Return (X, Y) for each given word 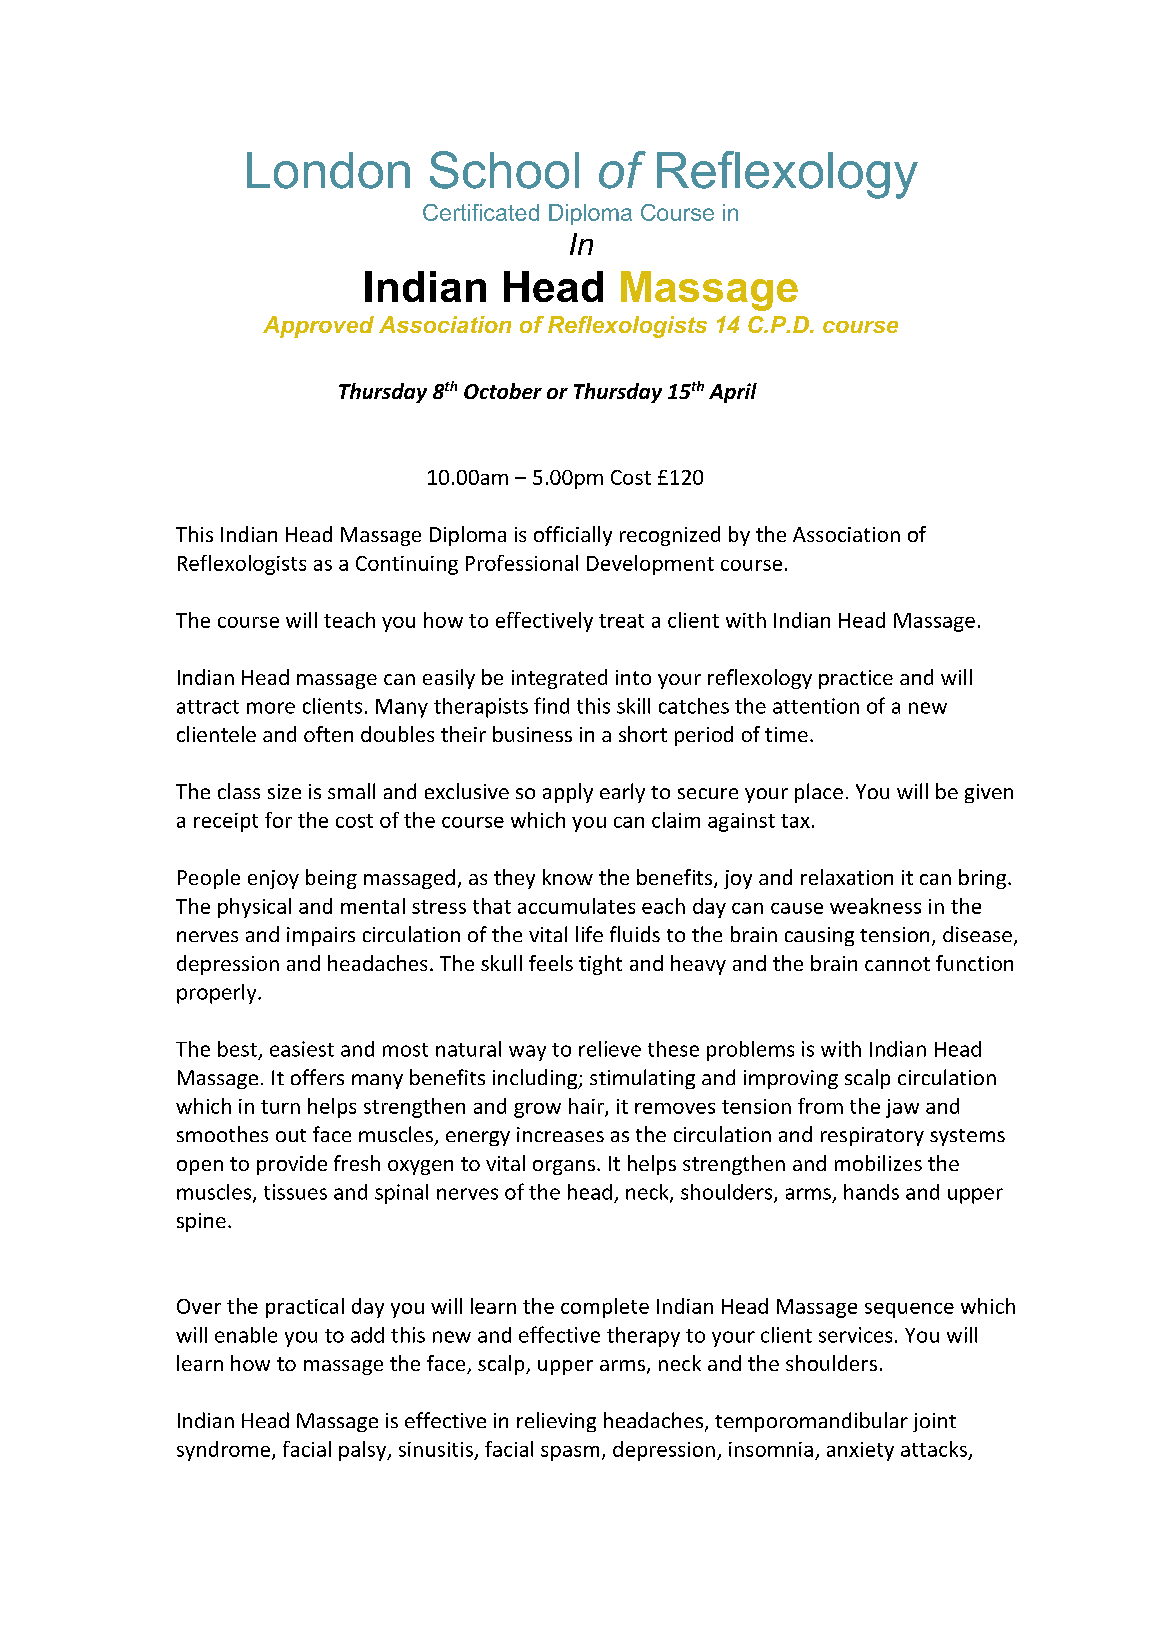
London (328, 170)
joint (934, 1422)
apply (568, 793)
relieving (556, 1422)
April (733, 393)
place (819, 793)
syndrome (225, 1451)
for (278, 820)
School (504, 170)
